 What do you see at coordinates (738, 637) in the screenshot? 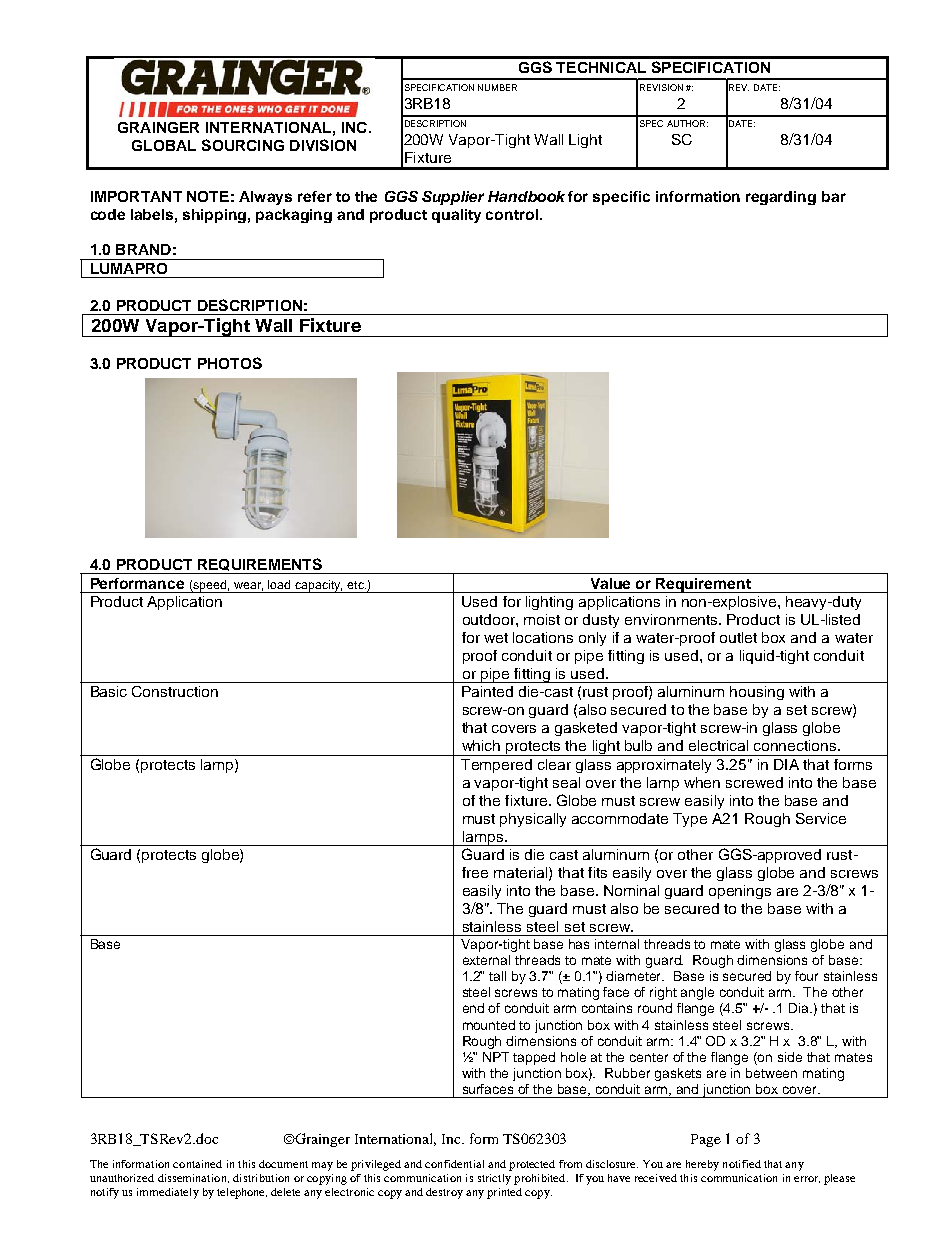
I see `outlet` at bounding box center [738, 637].
